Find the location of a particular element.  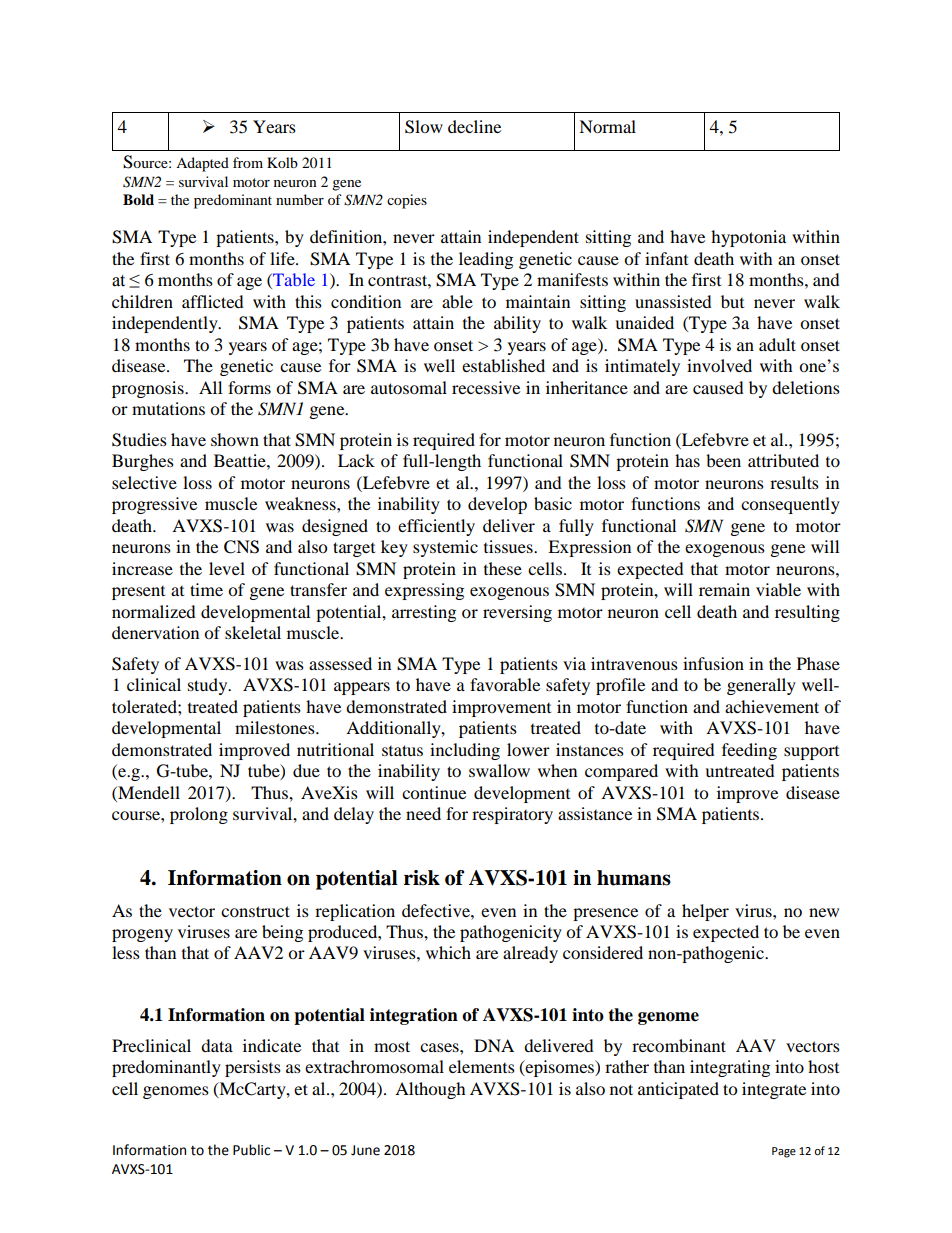

reversing is located at coordinates (517, 613).
